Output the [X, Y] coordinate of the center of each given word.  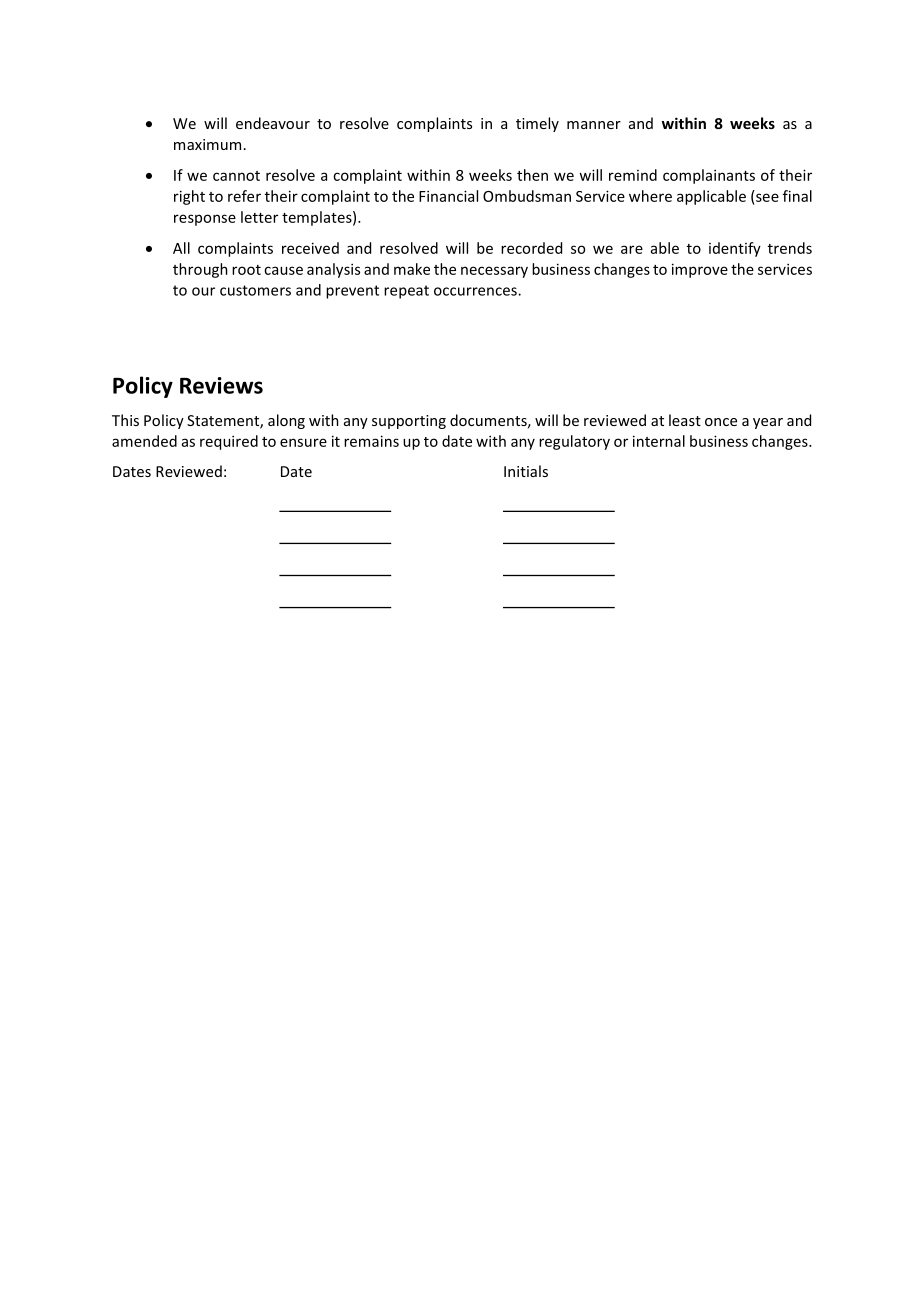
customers [255, 290]
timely [537, 124]
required [229, 442]
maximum [207, 144]
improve [700, 270]
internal [659, 441]
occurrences [476, 291]
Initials [526, 471]
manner [594, 125]
